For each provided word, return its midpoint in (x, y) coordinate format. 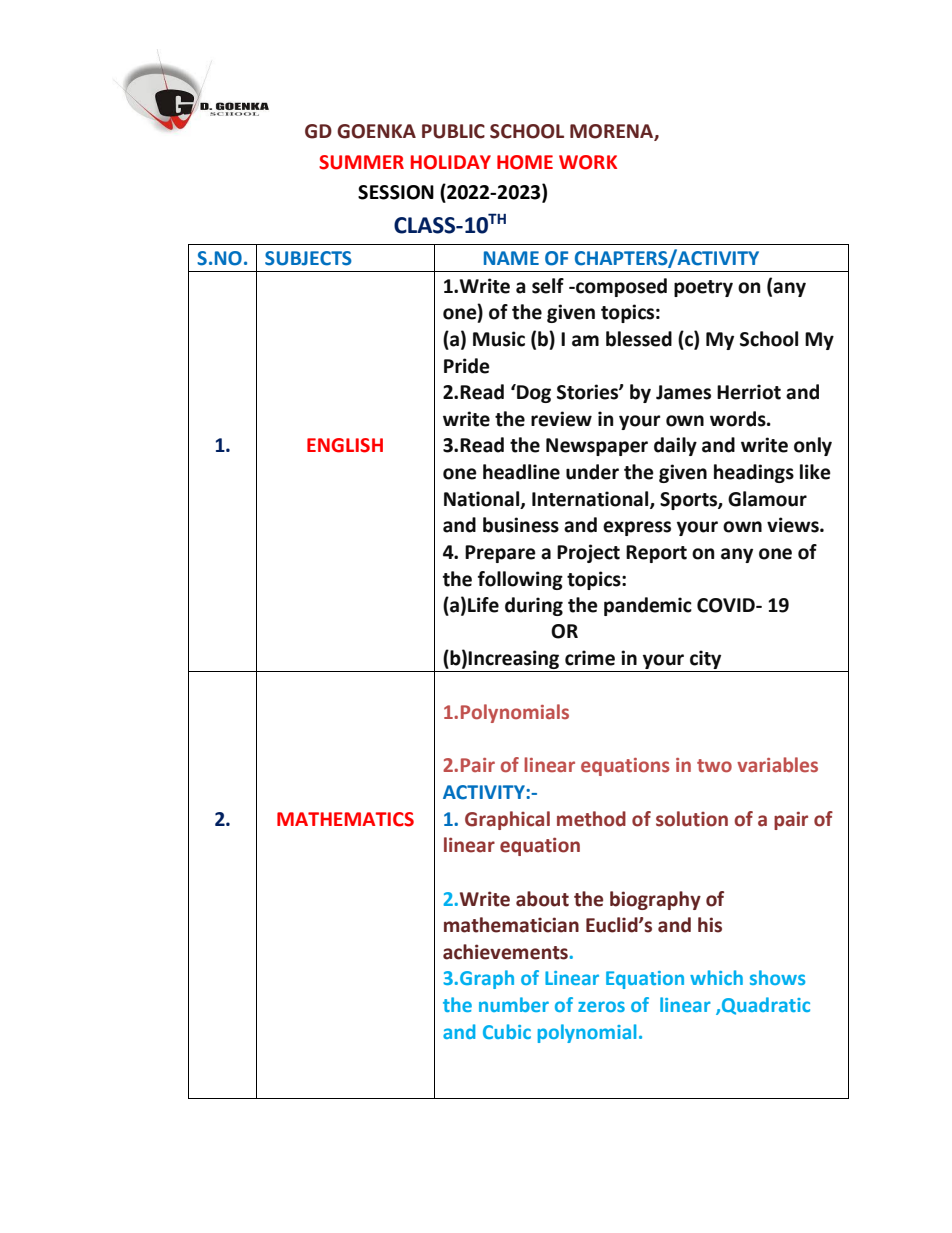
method (591, 819)
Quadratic (766, 1006)
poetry (703, 288)
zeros (601, 1006)
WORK (588, 162)
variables (777, 765)
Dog (533, 393)
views (794, 525)
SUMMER (361, 162)
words (739, 419)
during (534, 606)
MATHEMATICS (345, 819)
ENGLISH (345, 445)
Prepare (500, 554)
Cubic (507, 1031)
